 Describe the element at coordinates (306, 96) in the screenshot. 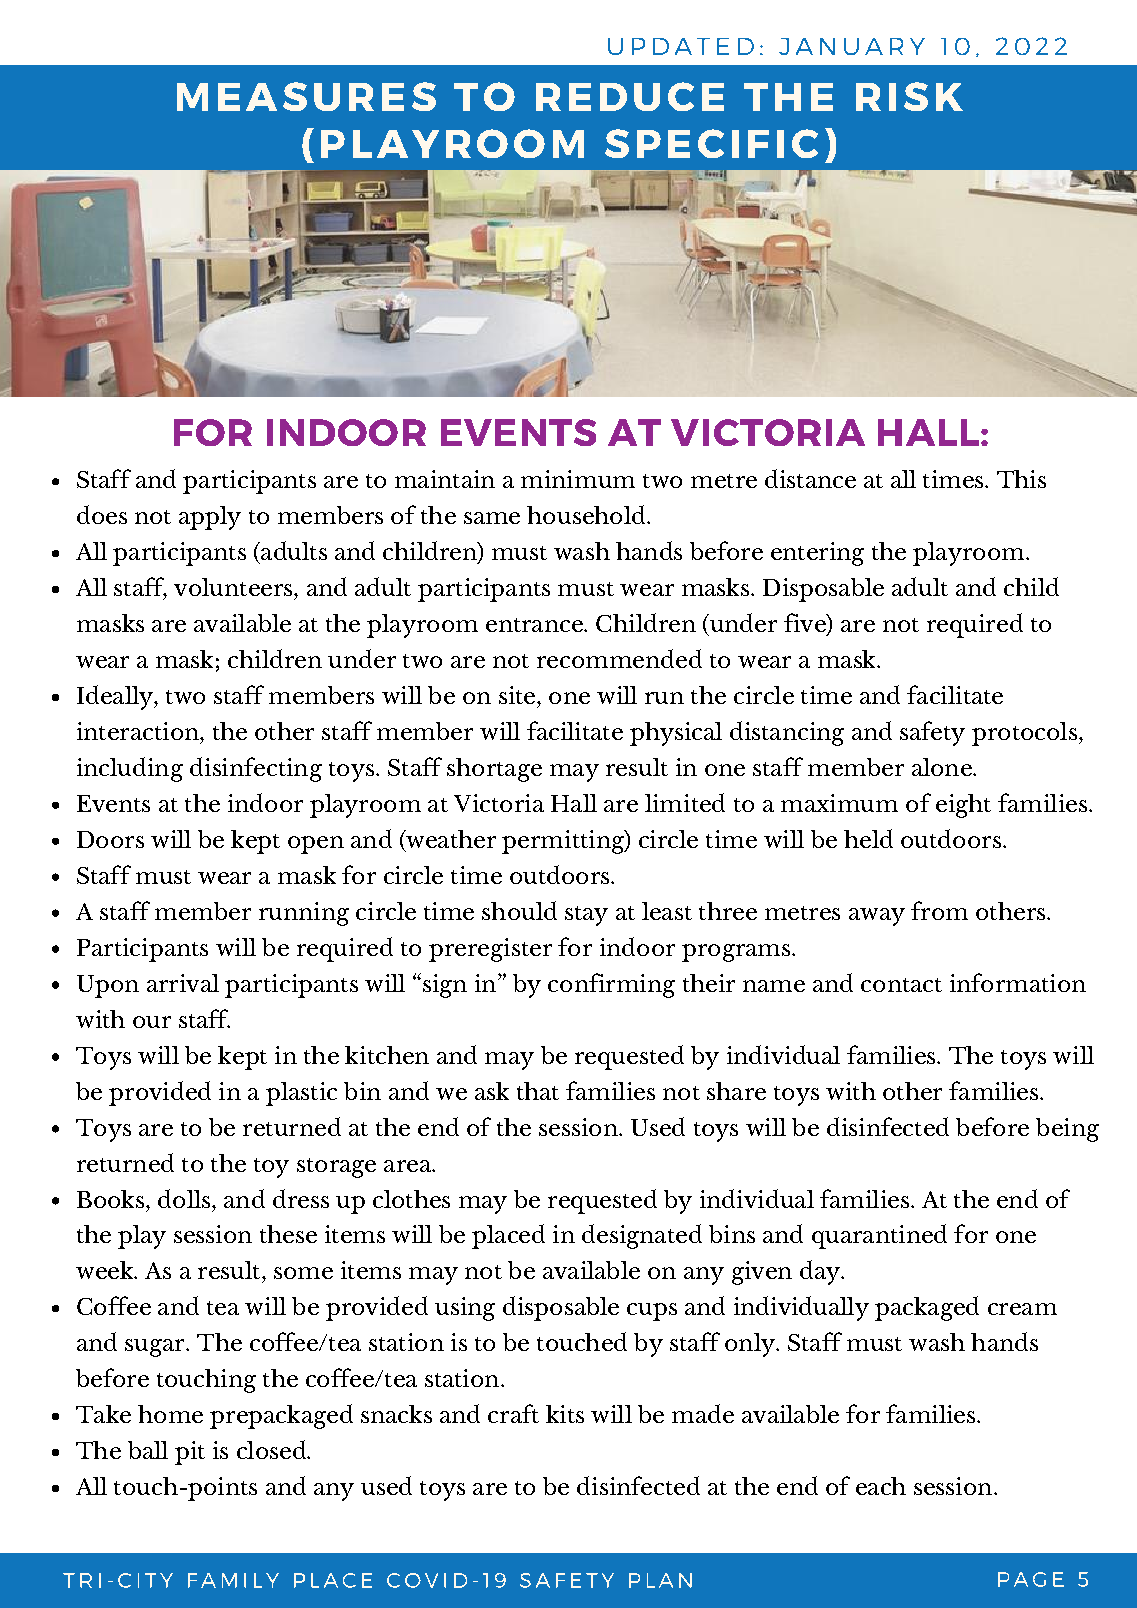

I see `MEASURES` at that location.
